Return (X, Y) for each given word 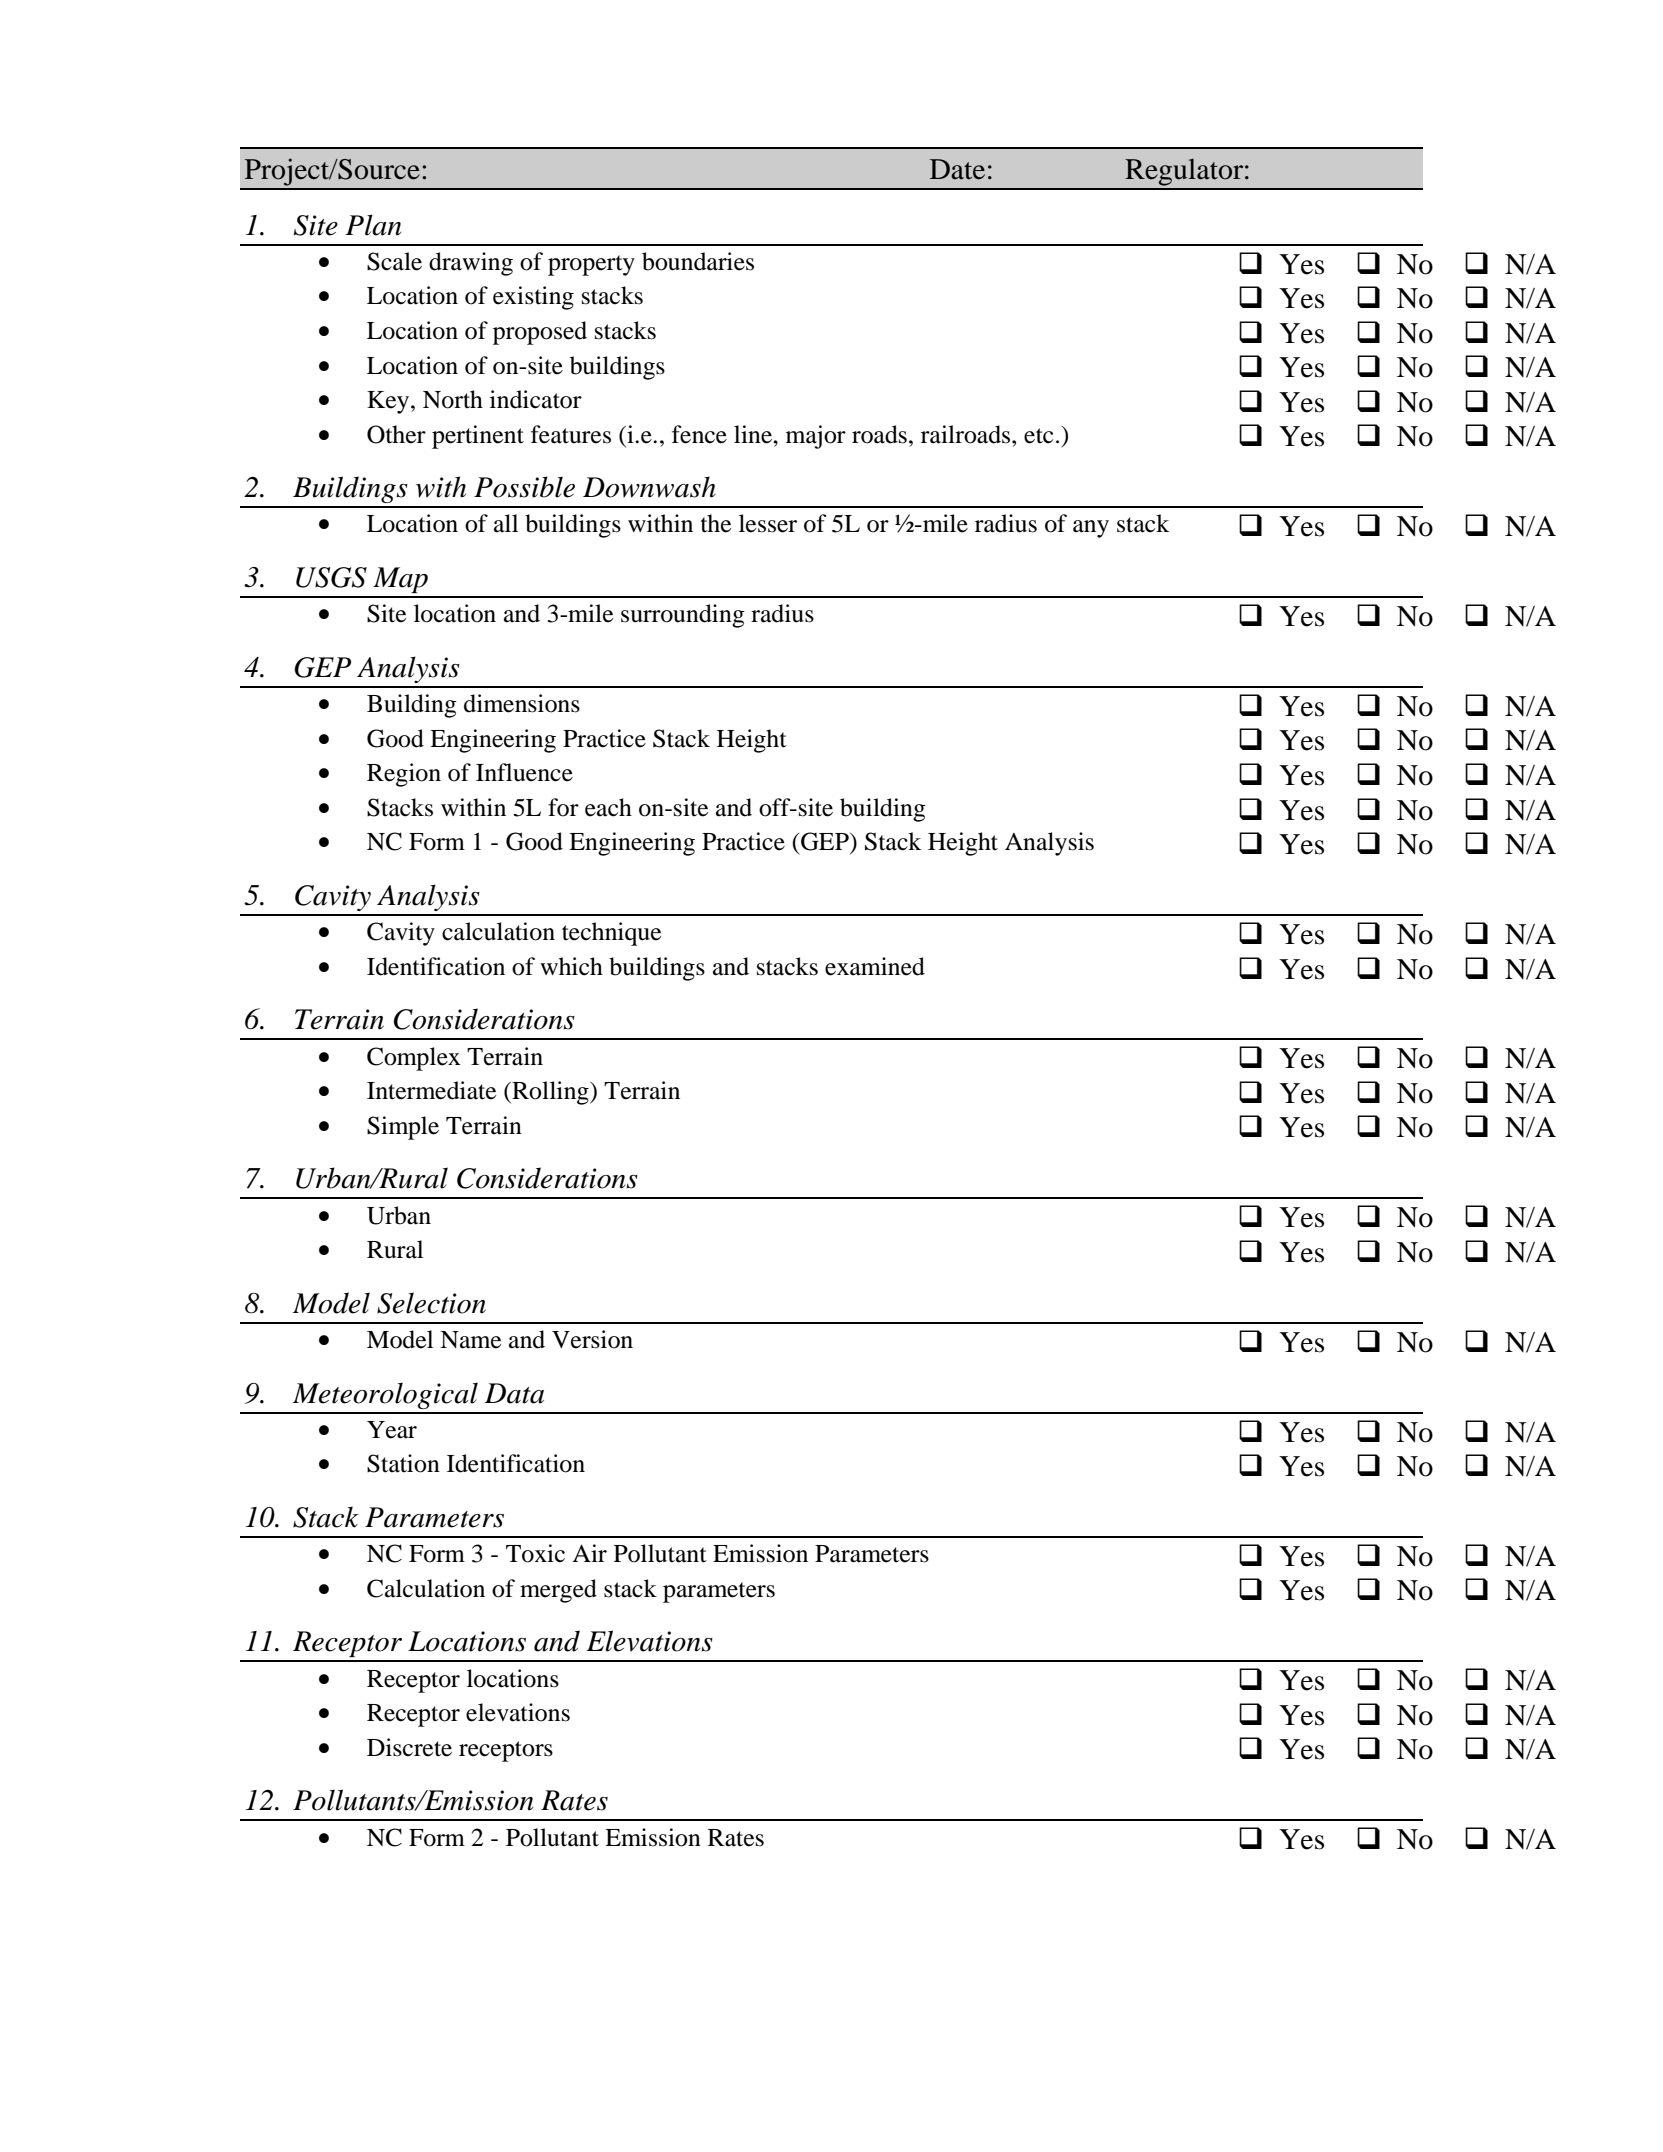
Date (957, 169)
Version (592, 1339)
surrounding (683, 616)
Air (589, 1553)
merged (558, 1591)
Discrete (409, 1747)
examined (875, 966)
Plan (373, 225)
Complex (414, 1059)
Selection (431, 1303)
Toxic (535, 1553)
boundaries (698, 261)
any (1091, 529)
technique (611, 934)
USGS (331, 577)
